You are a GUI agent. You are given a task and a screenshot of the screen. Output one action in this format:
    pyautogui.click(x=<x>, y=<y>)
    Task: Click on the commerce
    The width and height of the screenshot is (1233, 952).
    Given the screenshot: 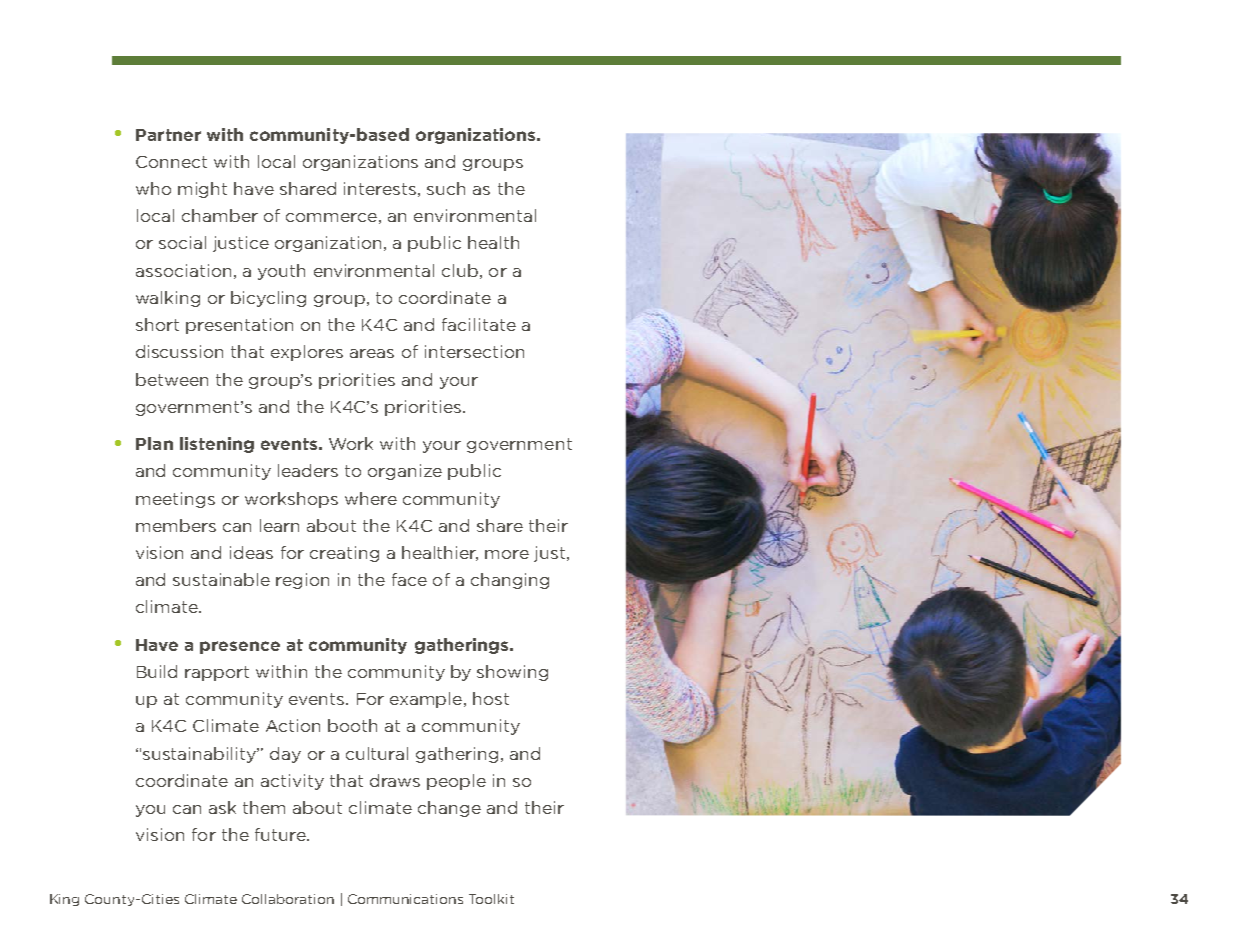 What is the action you would take?
    pyautogui.click(x=331, y=217)
